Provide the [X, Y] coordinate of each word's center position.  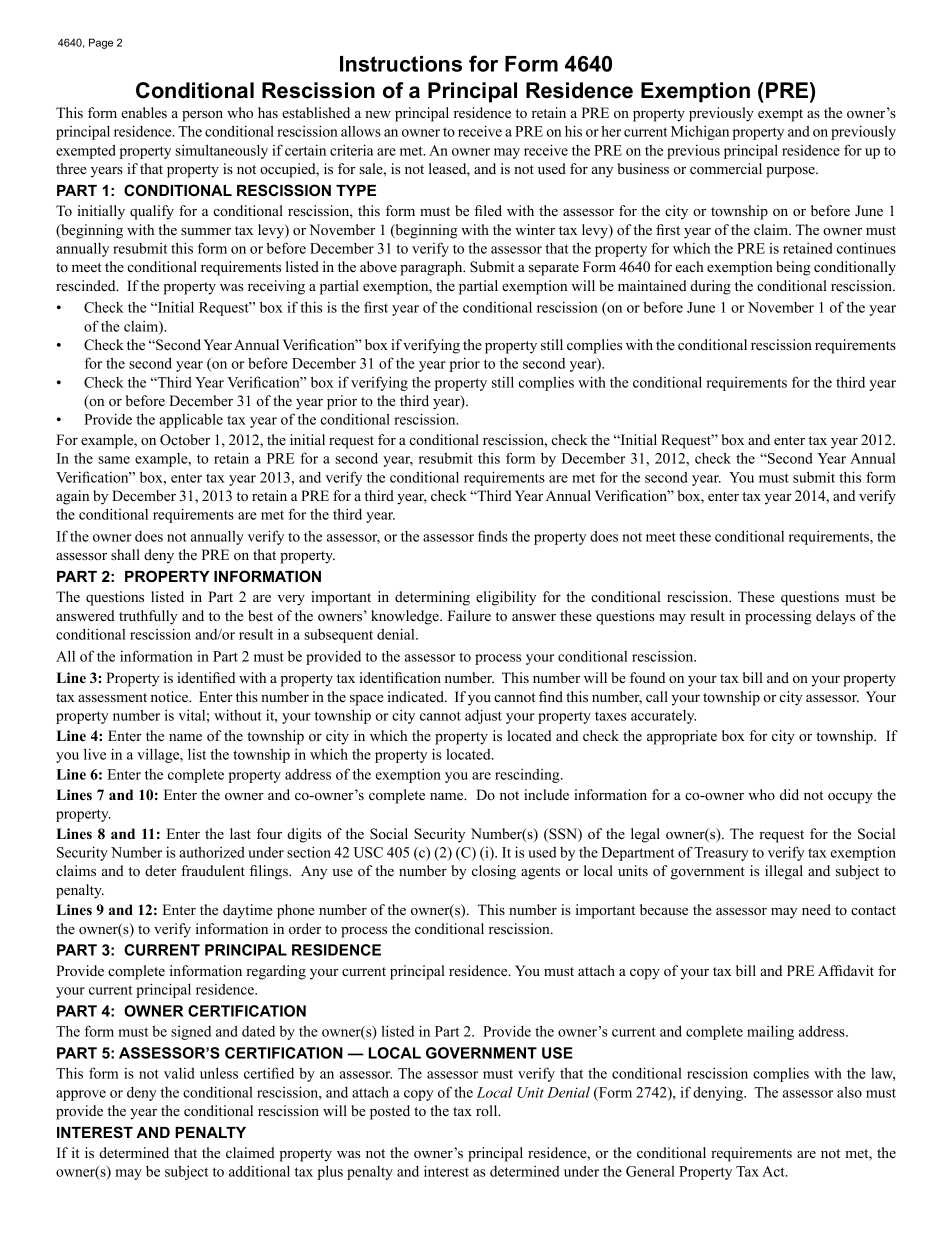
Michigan [700, 132]
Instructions [401, 64]
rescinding [528, 776]
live [95, 754]
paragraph [432, 268]
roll [488, 1110]
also [849, 1092]
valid [179, 1073]
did [789, 794]
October [185, 440]
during [710, 287]
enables [144, 112]
